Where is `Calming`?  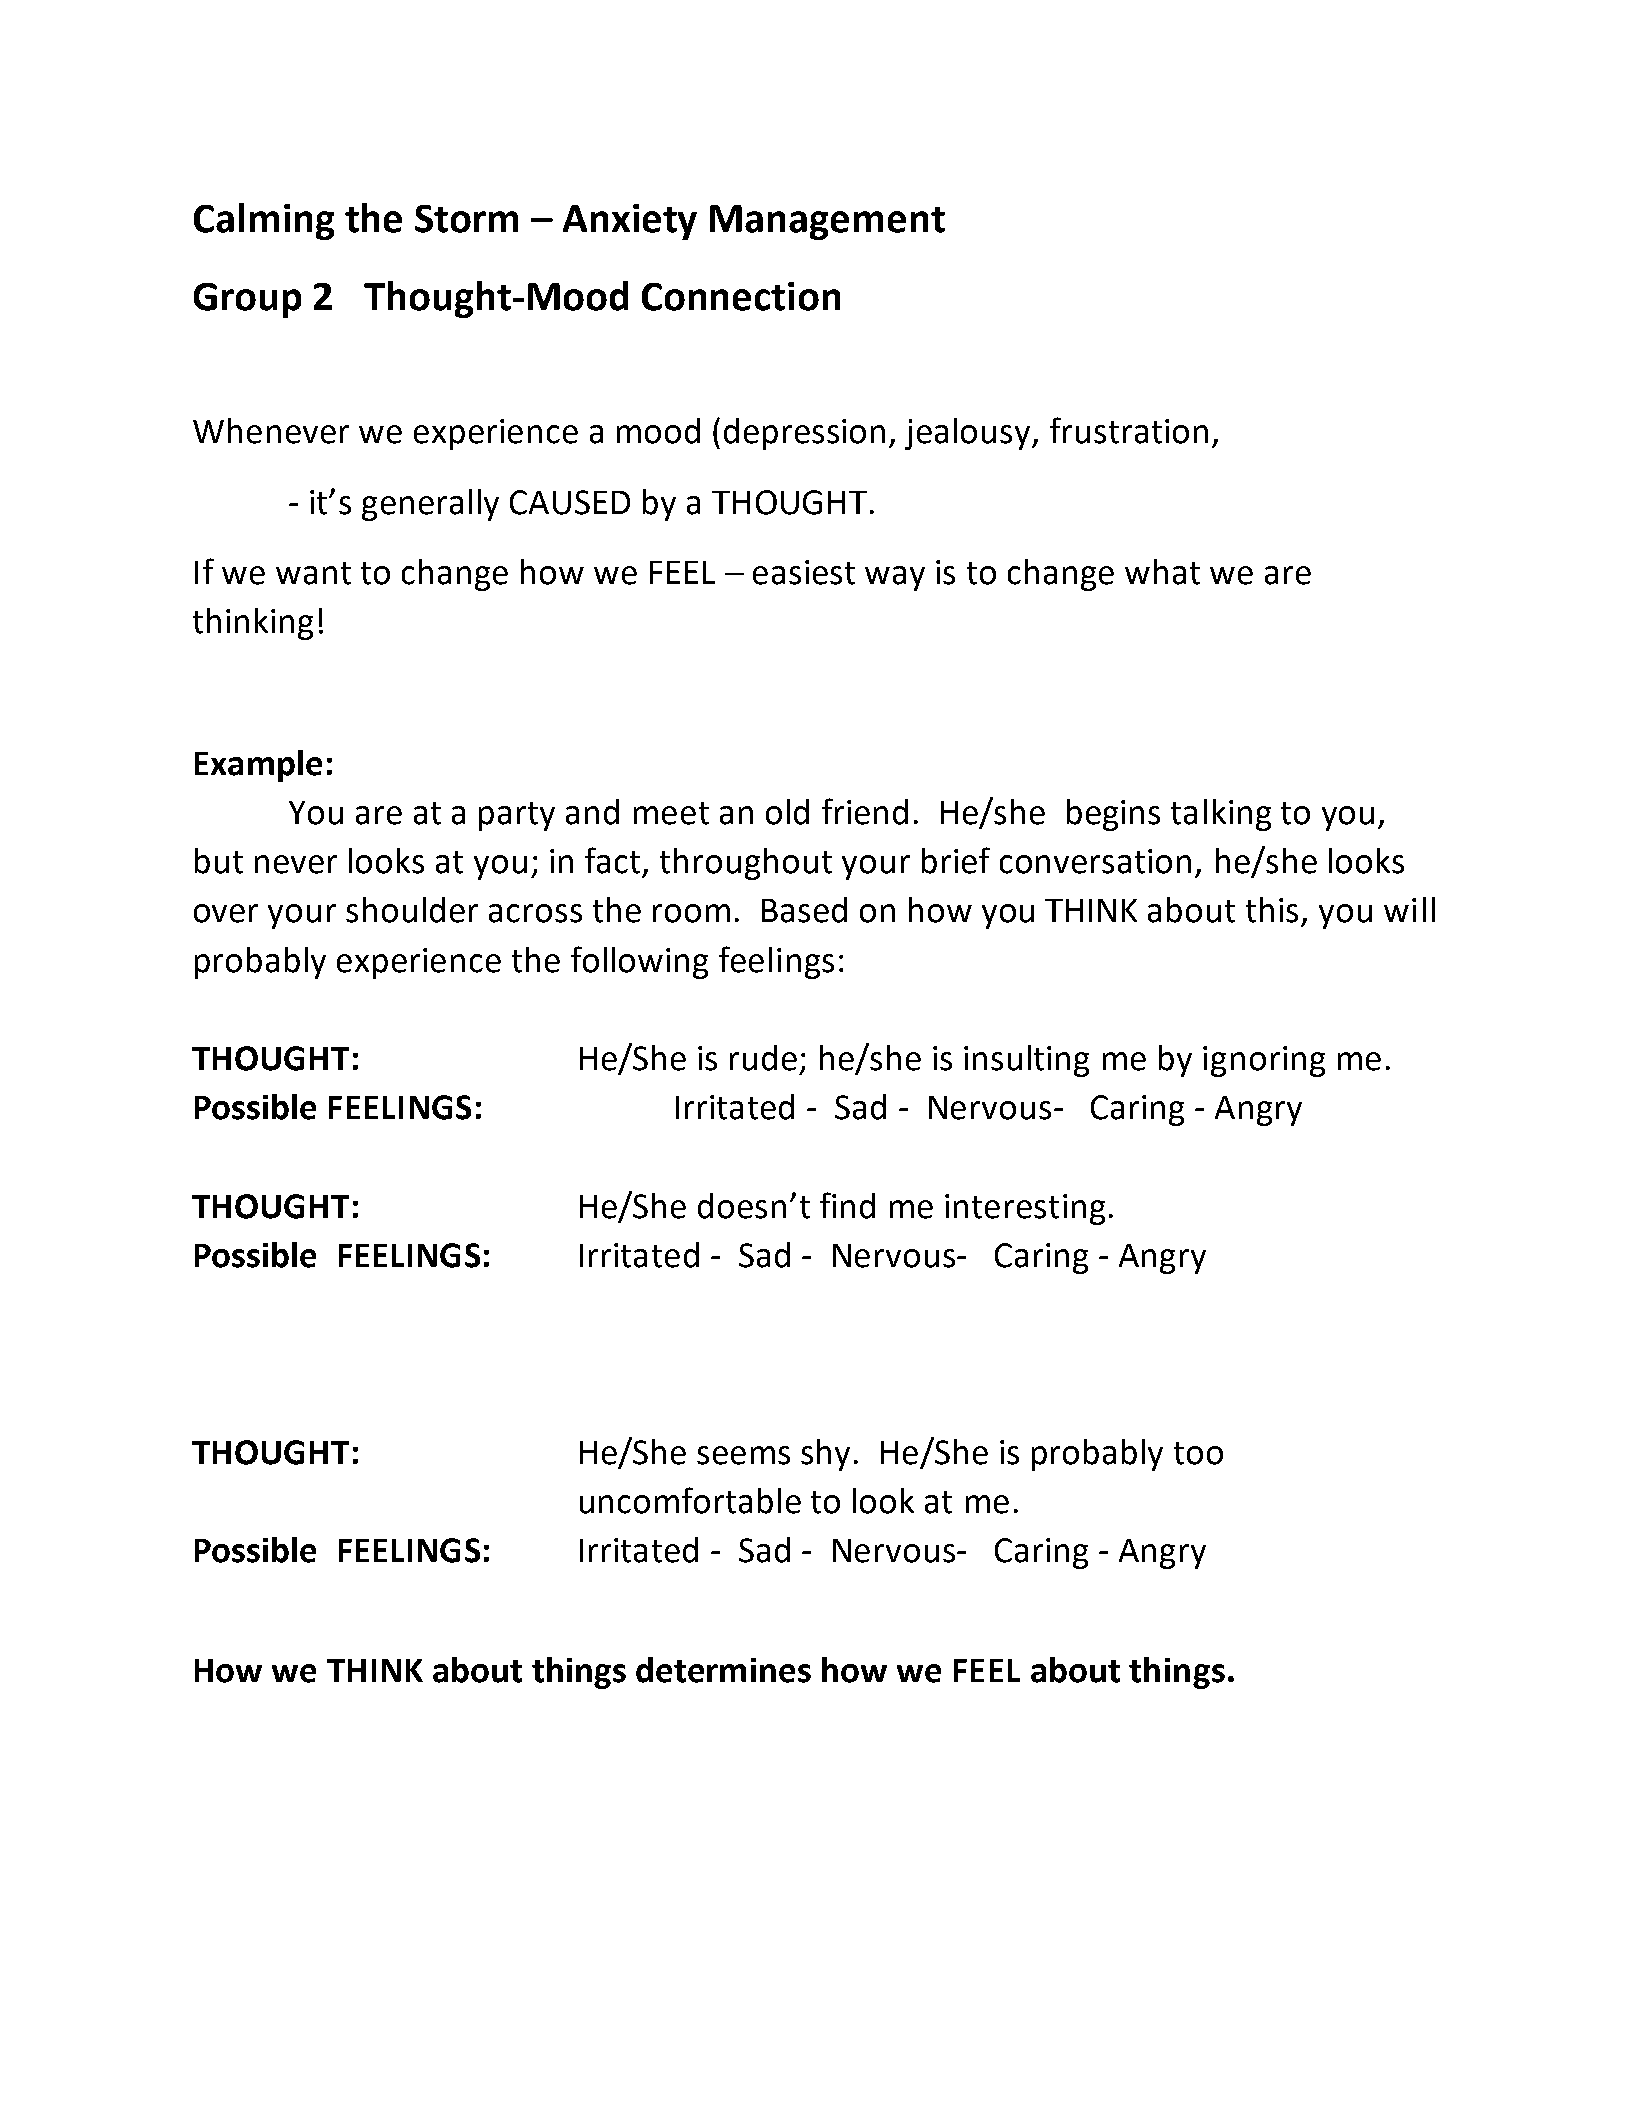
Calming is located at coordinates (264, 221).
